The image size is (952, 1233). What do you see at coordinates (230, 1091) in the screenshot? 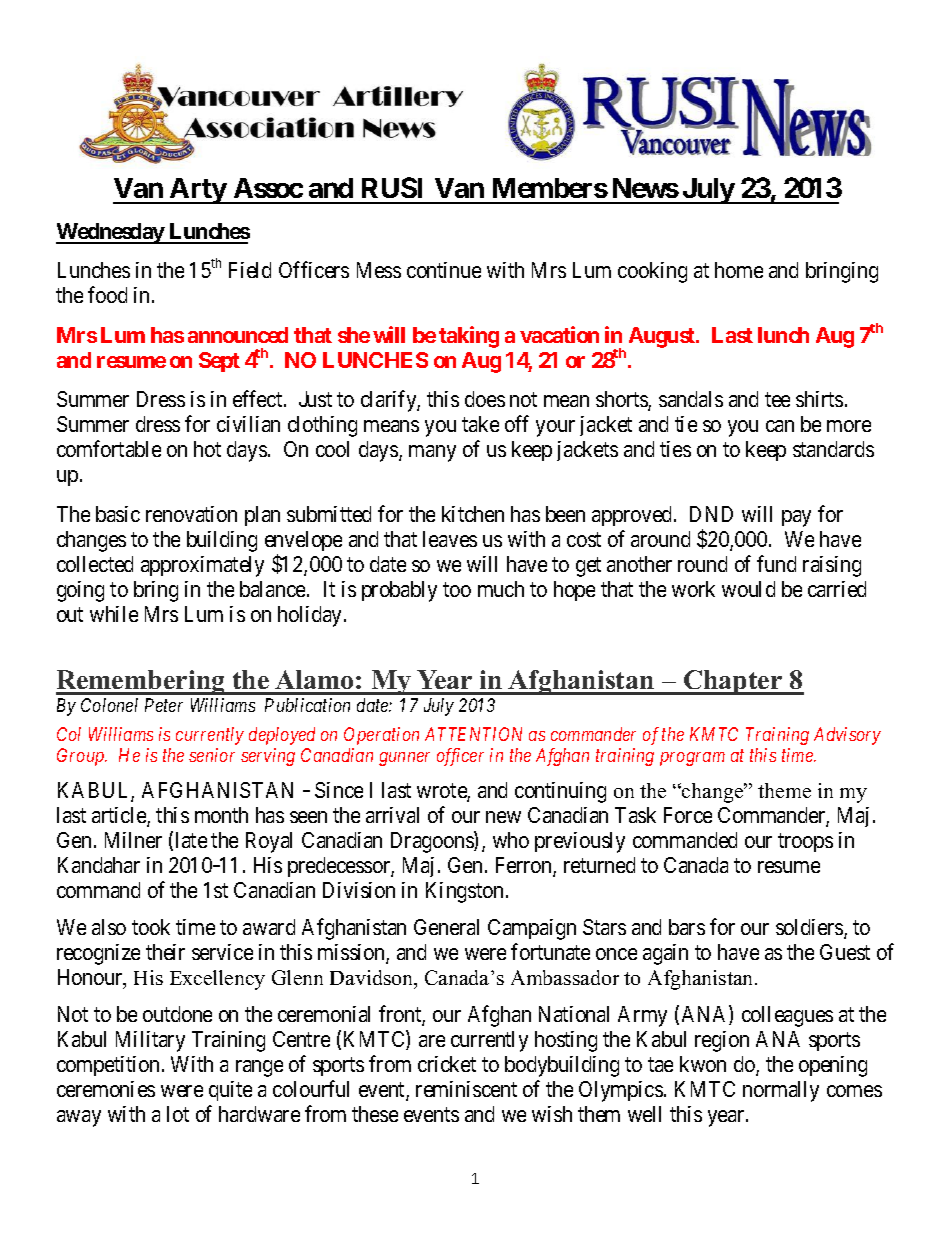
I see `quite` at bounding box center [230, 1091].
